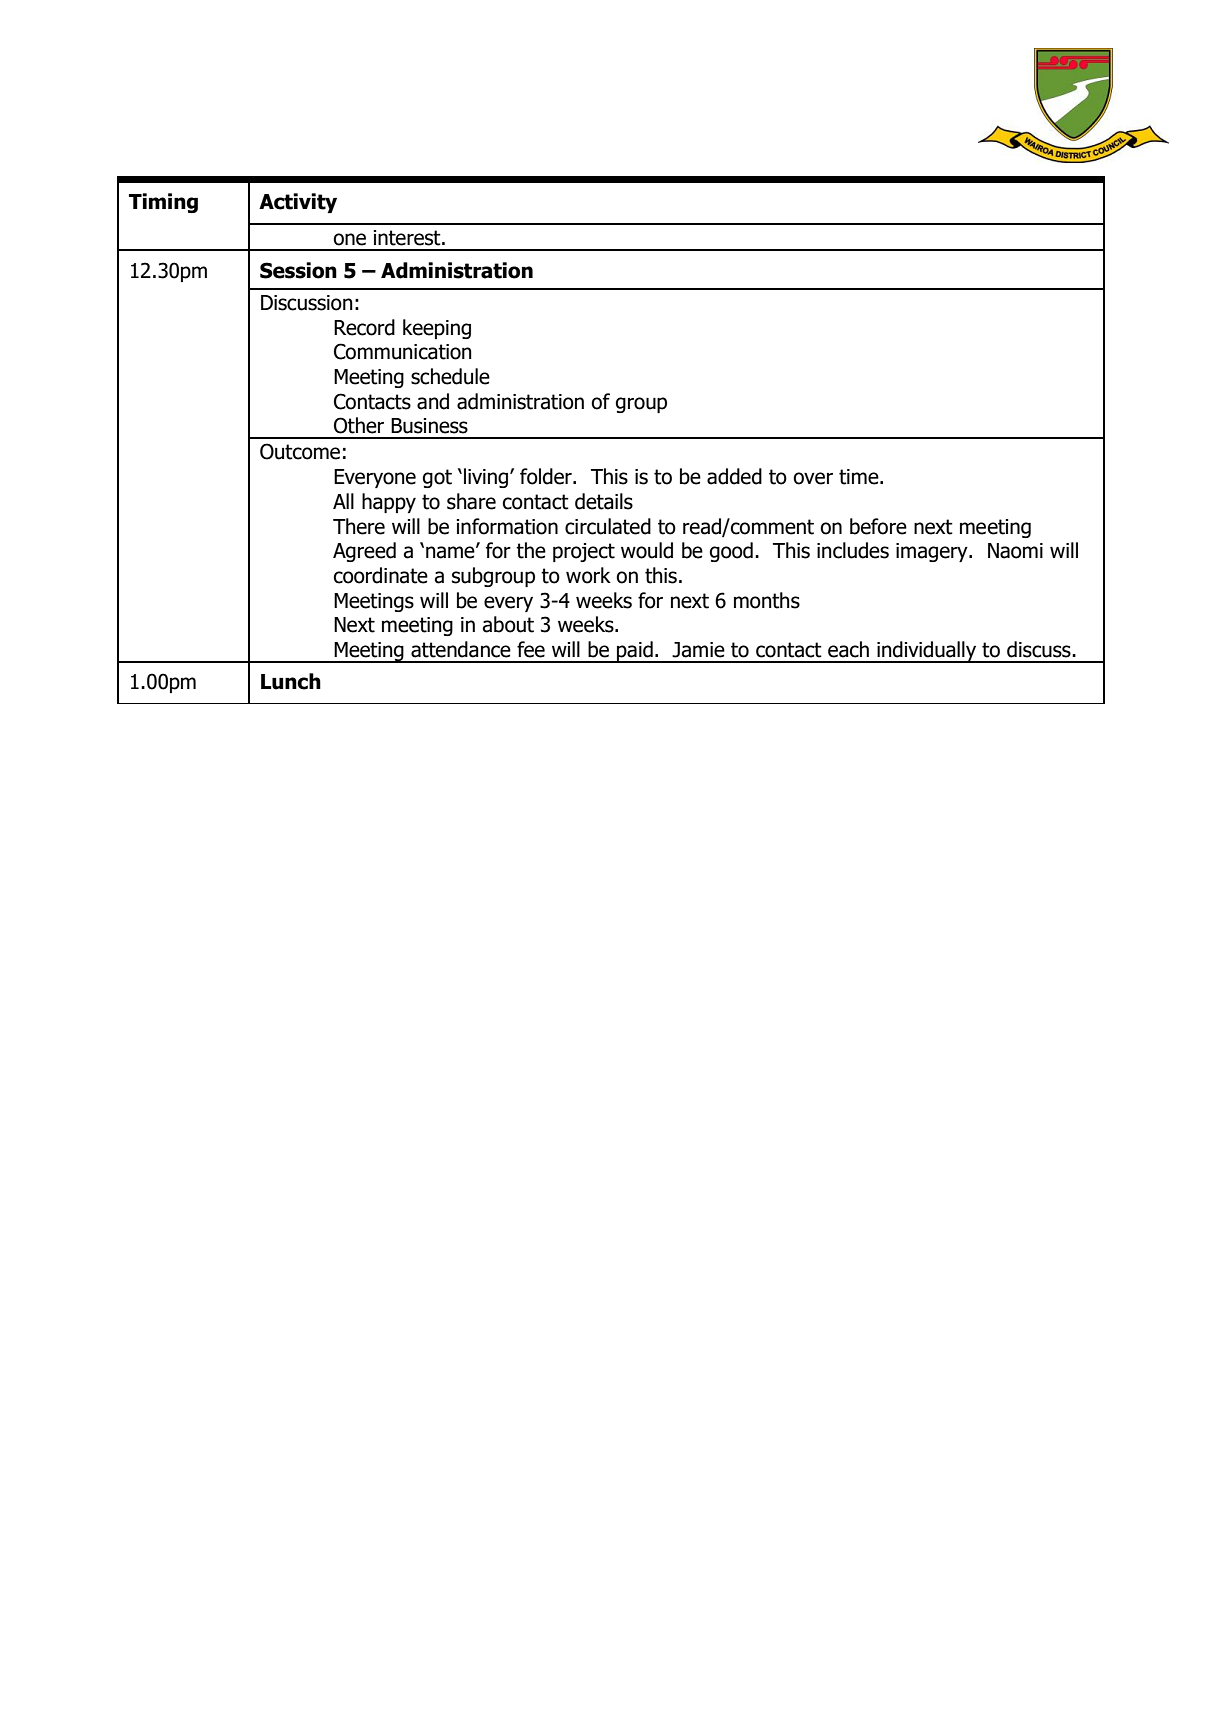 This screenshot has width=1217, height=1721. Describe the element at coordinates (291, 681) in the screenshot. I see `Lunch` at that location.
